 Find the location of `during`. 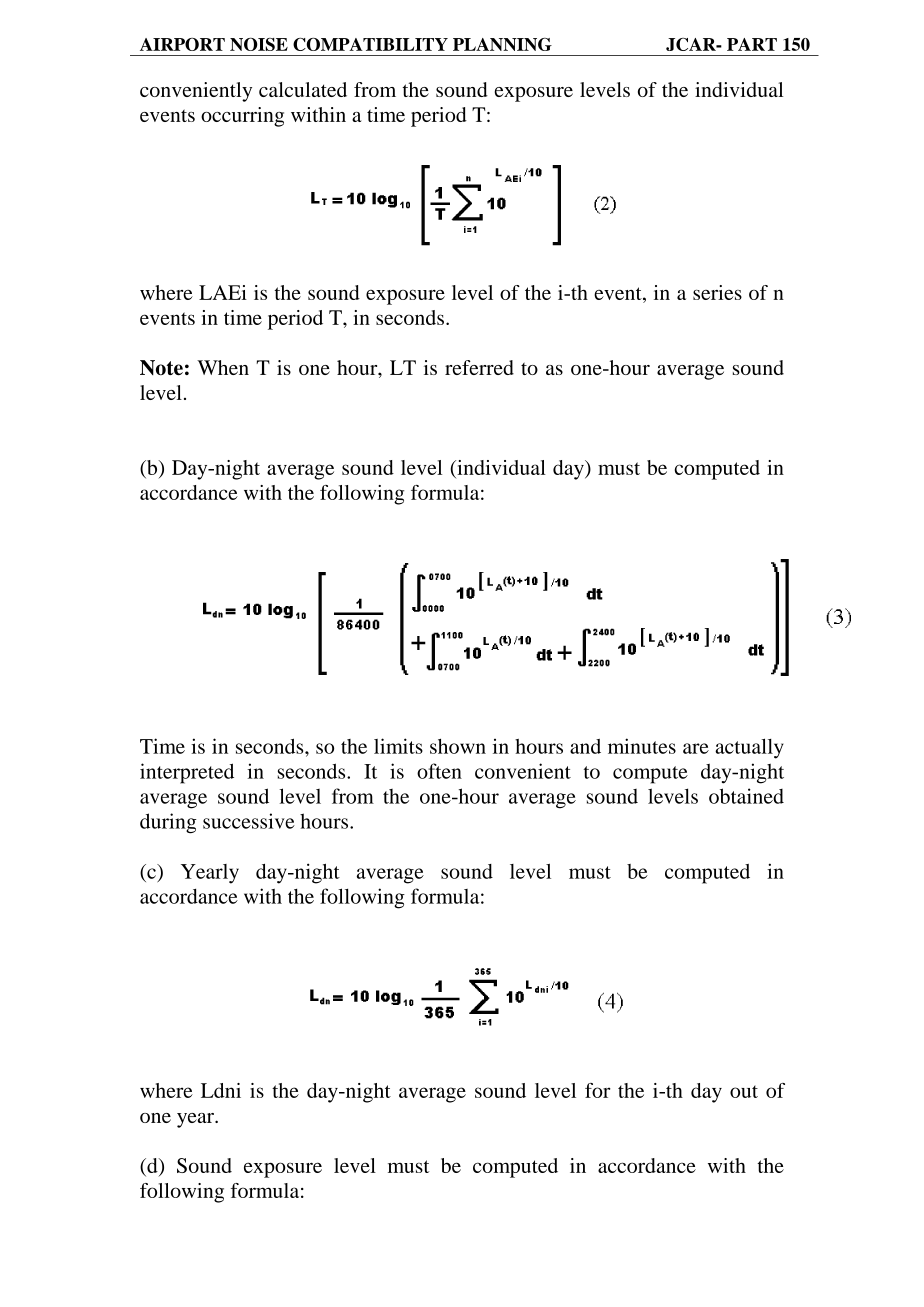

during is located at coordinates (168, 823).
